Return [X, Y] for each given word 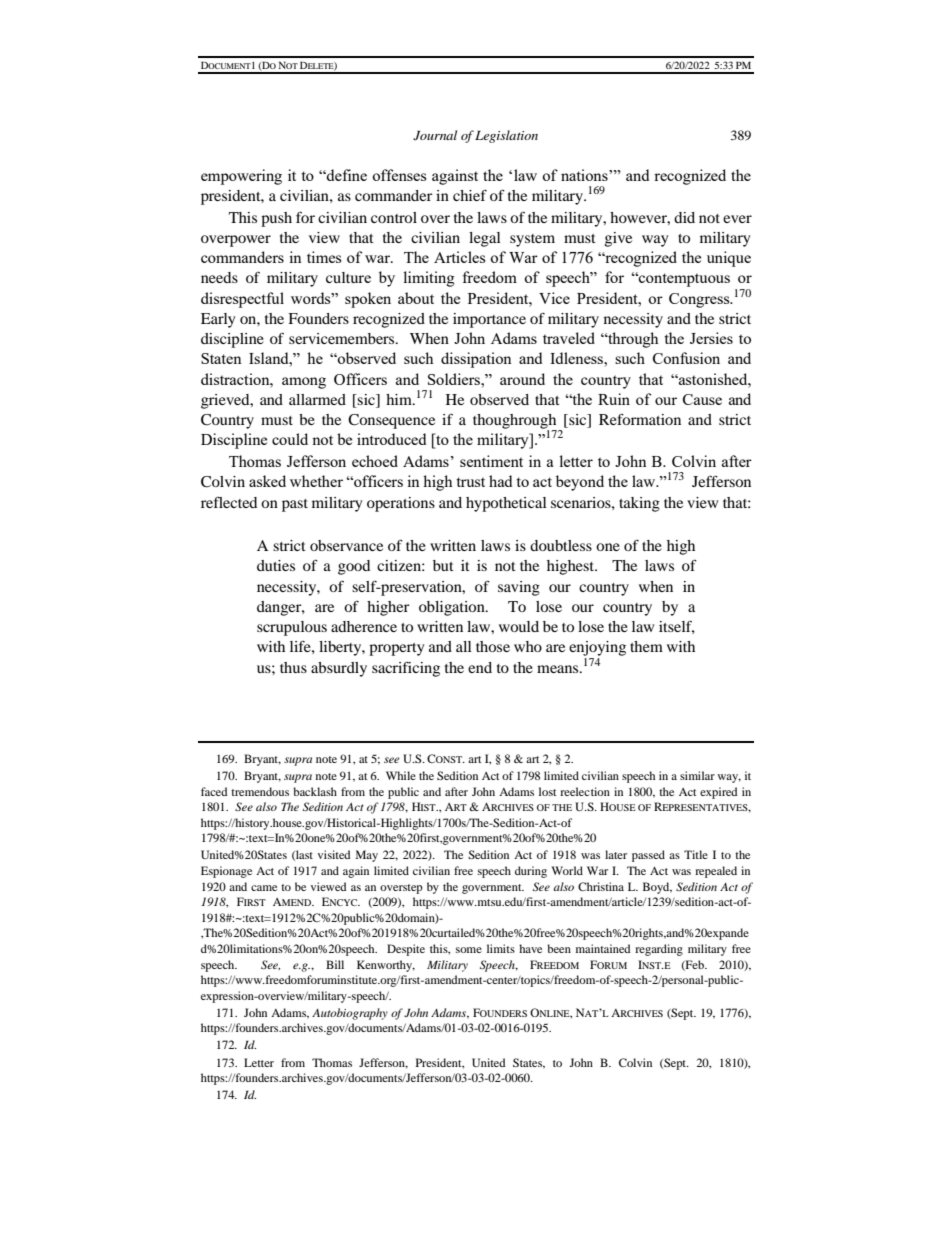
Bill [335, 964]
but [443, 565]
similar [697, 775]
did [684, 217]
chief [470, 195]
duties [276, 565]
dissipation [476, 360]
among [304, 383]
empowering [241, 177]
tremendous [260, 791]
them [646, 646]
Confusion [686, 358]
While [401, 775]
